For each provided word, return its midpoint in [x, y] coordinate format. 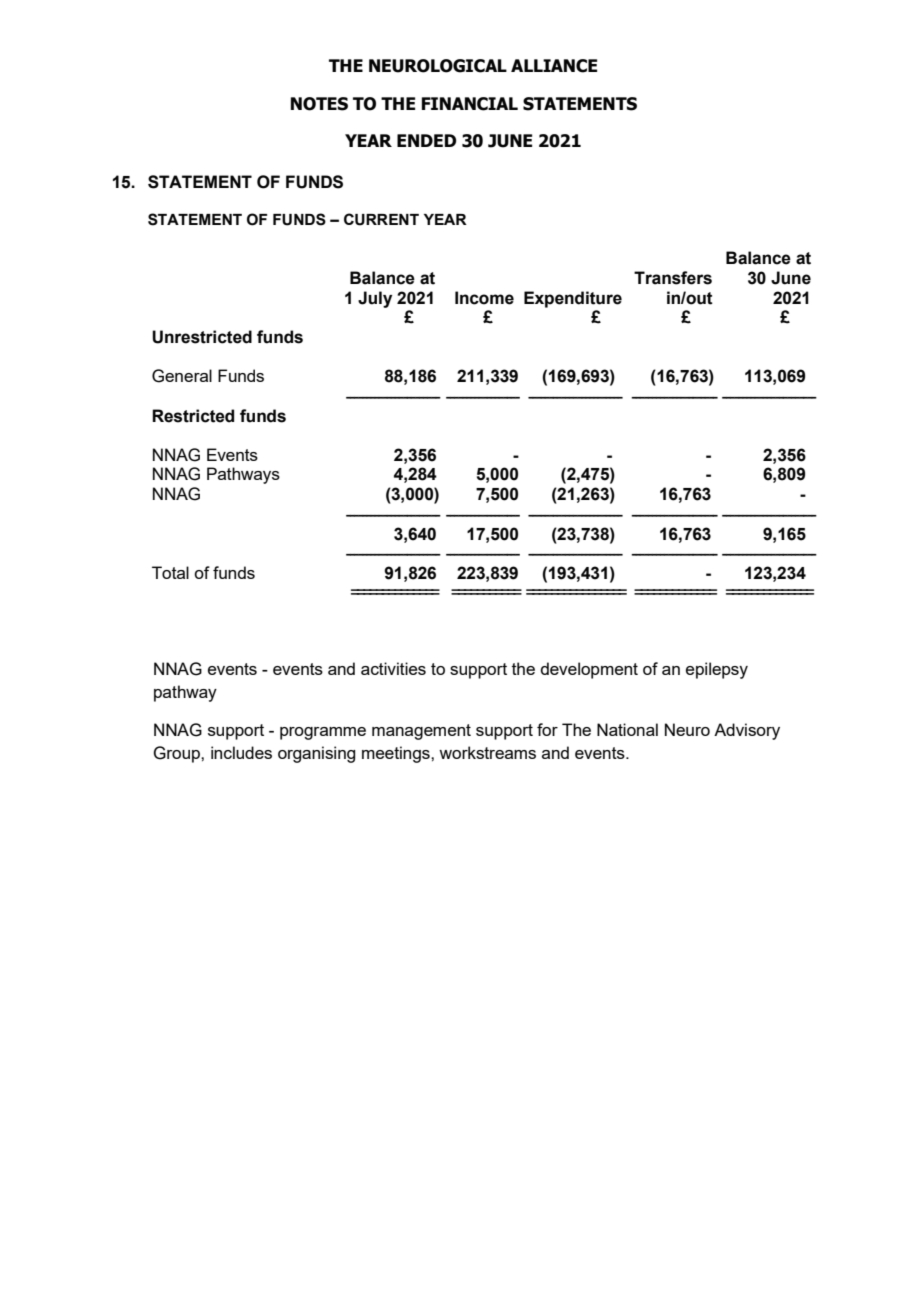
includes [241, 752]
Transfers [673, 278]
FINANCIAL [470, 104]
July [375, 299]
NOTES [319, 104]
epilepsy [717, 670]
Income [484, 298]
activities [393, 668]
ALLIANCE [554, 66]
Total [170, 572]
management [421, 732]
